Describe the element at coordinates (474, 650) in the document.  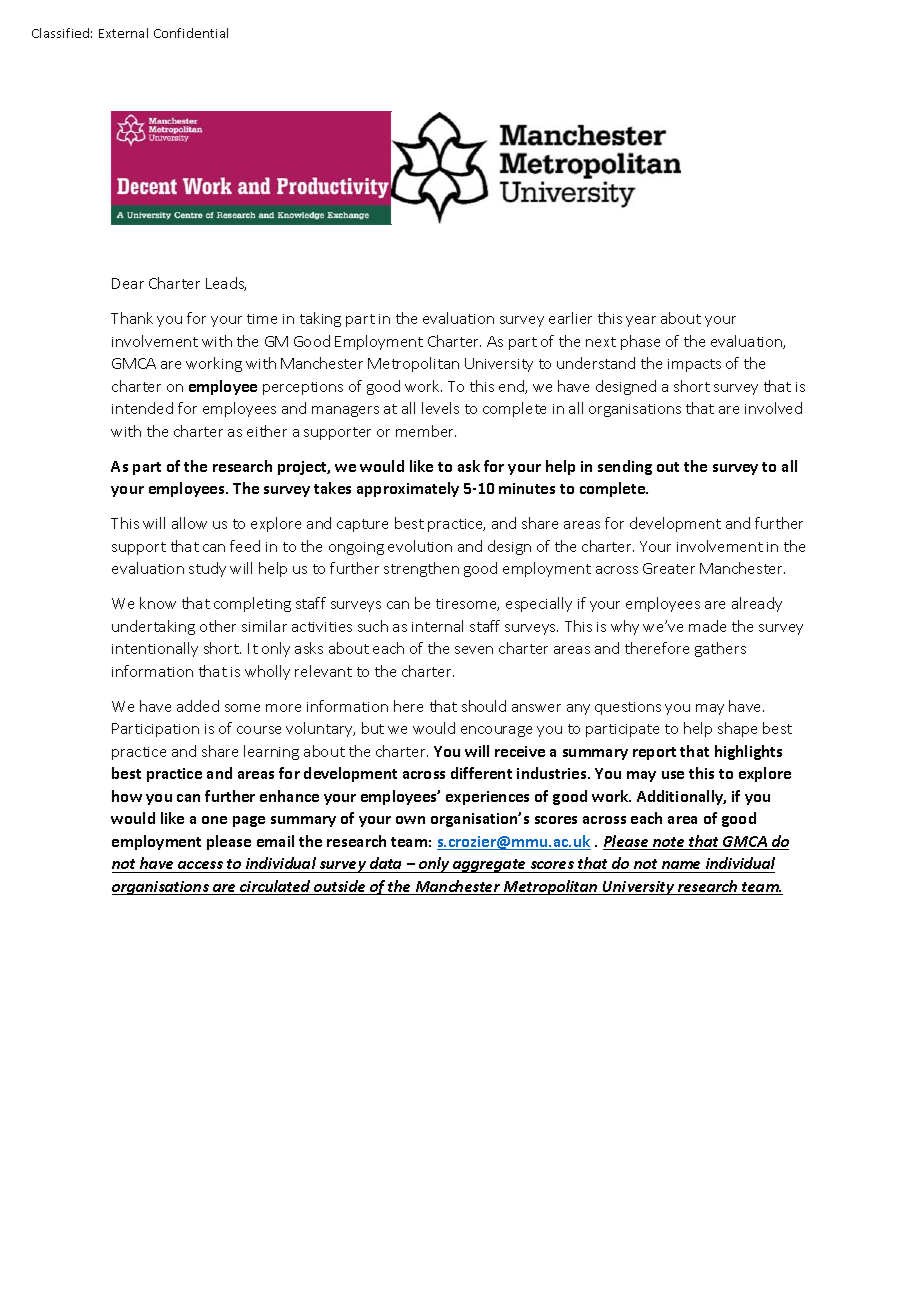
I see `seven` at that location.
